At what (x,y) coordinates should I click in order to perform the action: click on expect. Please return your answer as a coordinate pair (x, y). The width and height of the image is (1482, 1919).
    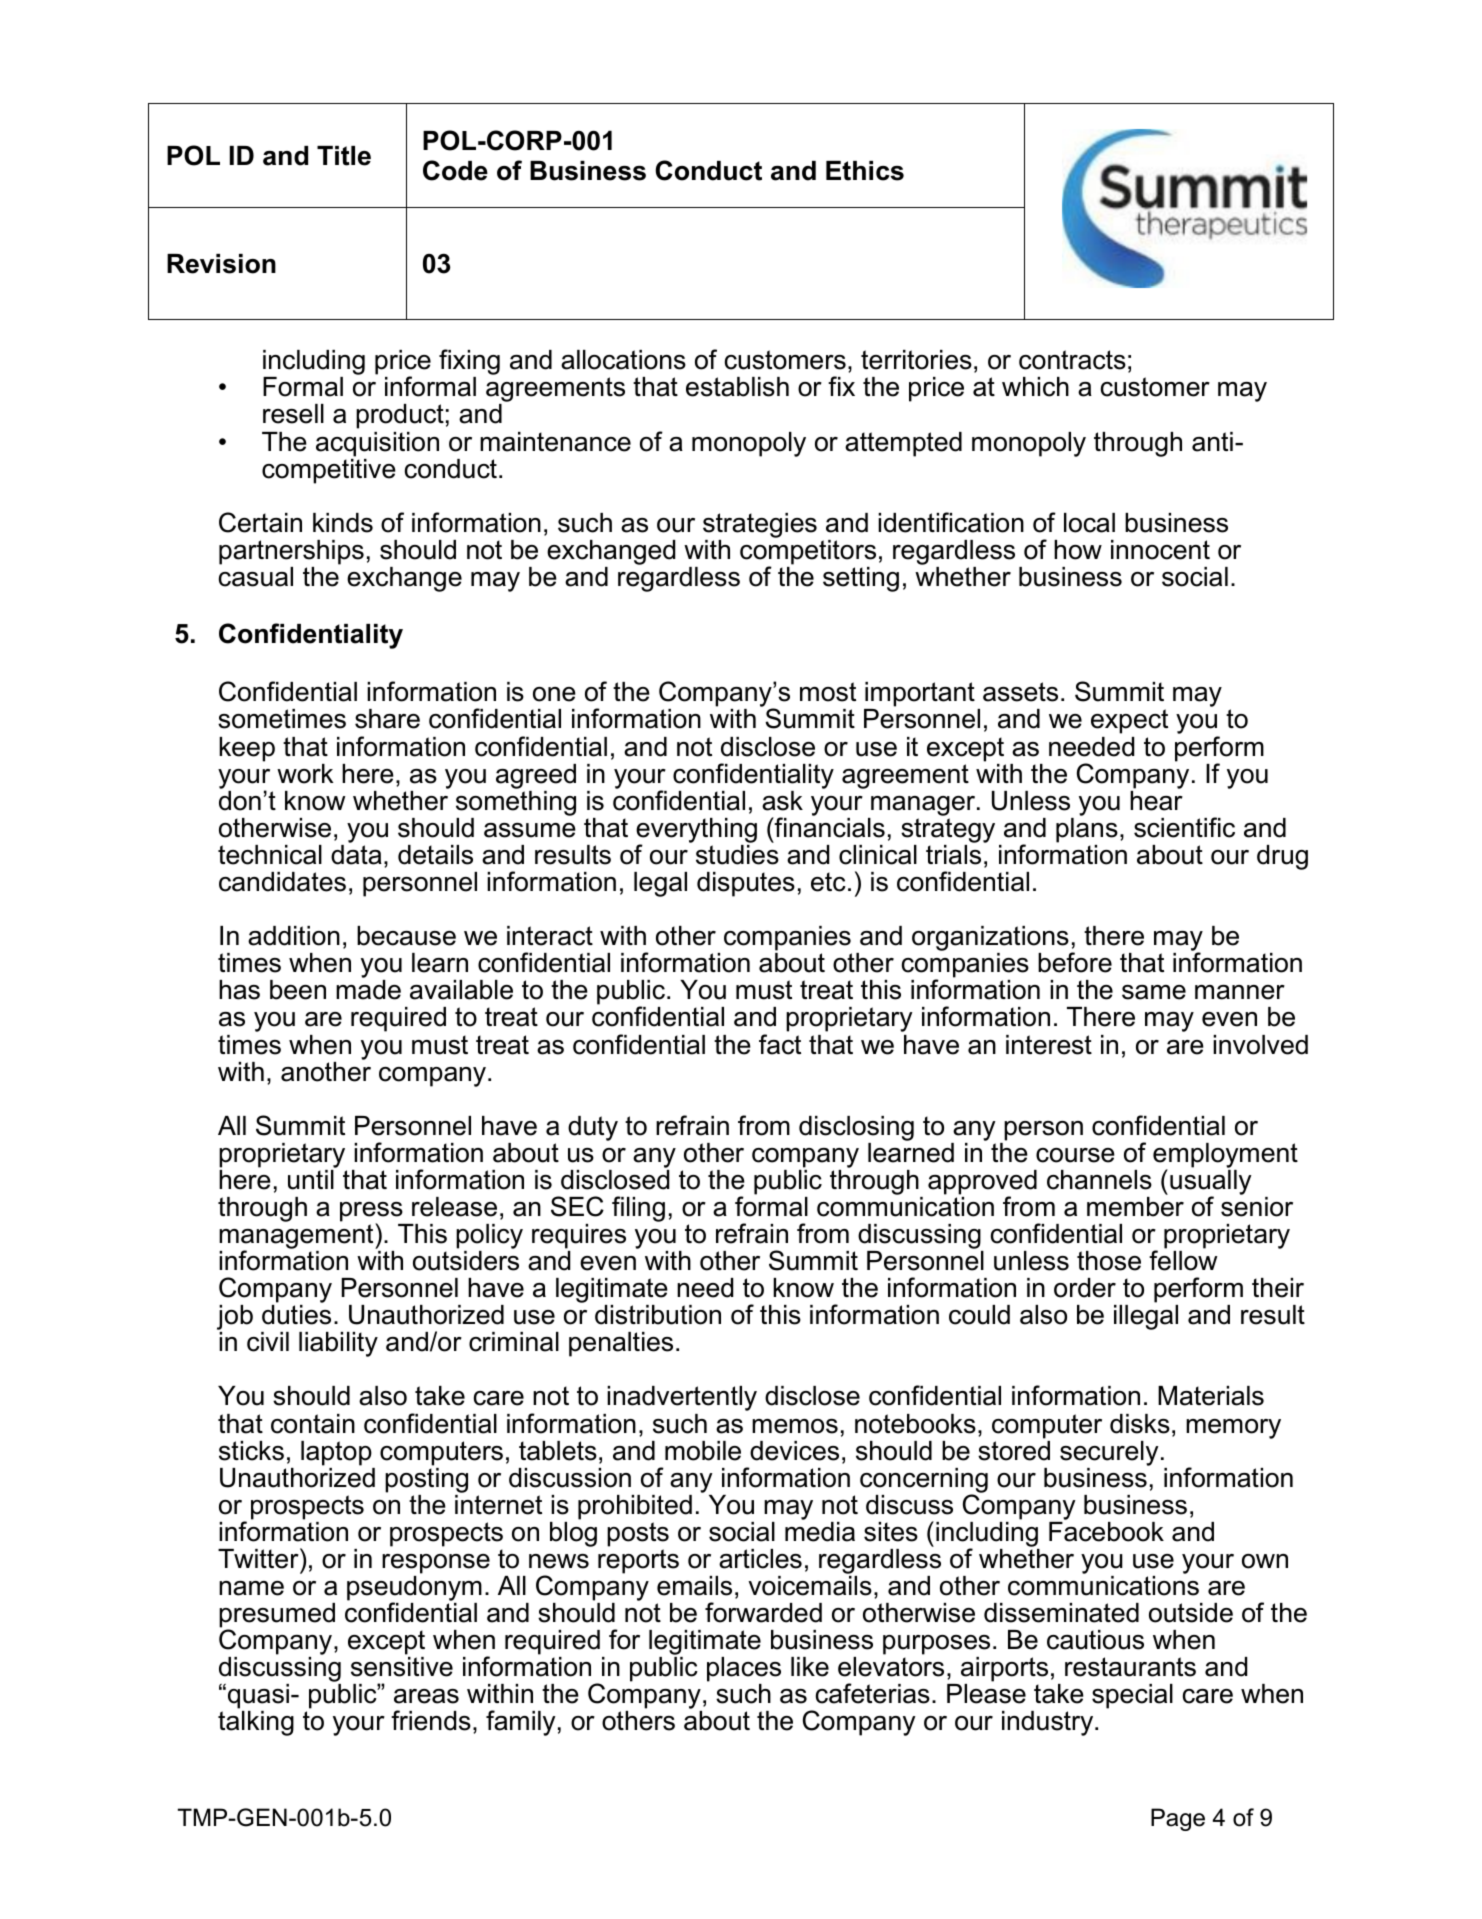
    Looking at the image, I should click on (1129, 721).
